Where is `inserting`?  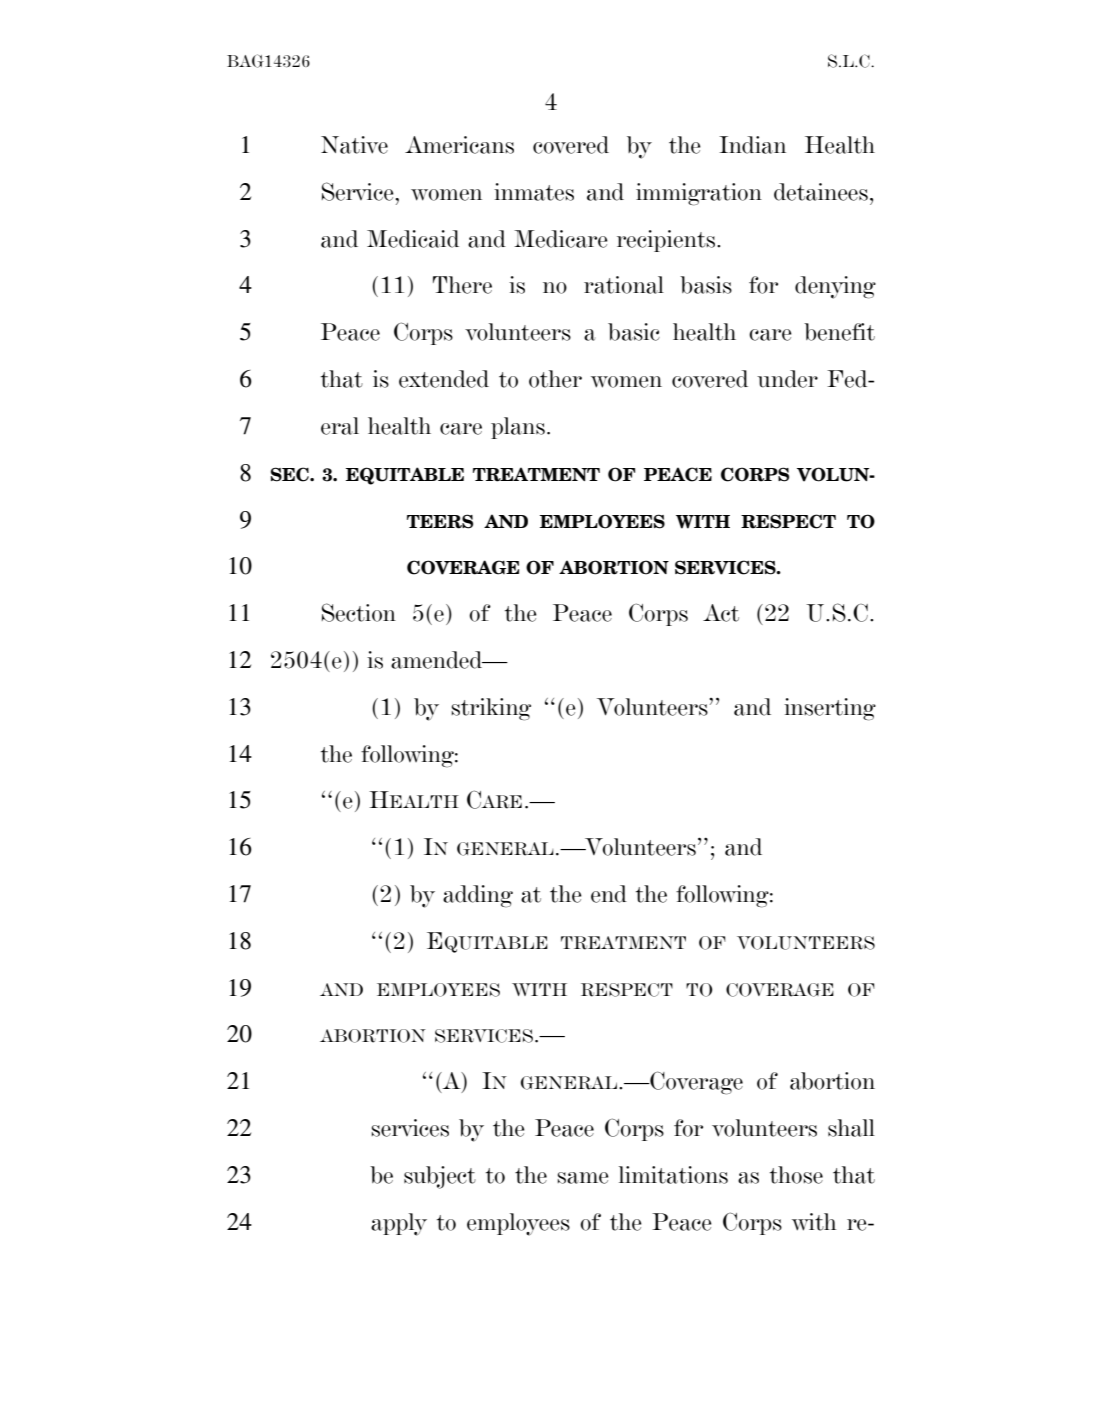 inserting is located at coordinates (830, 709).
